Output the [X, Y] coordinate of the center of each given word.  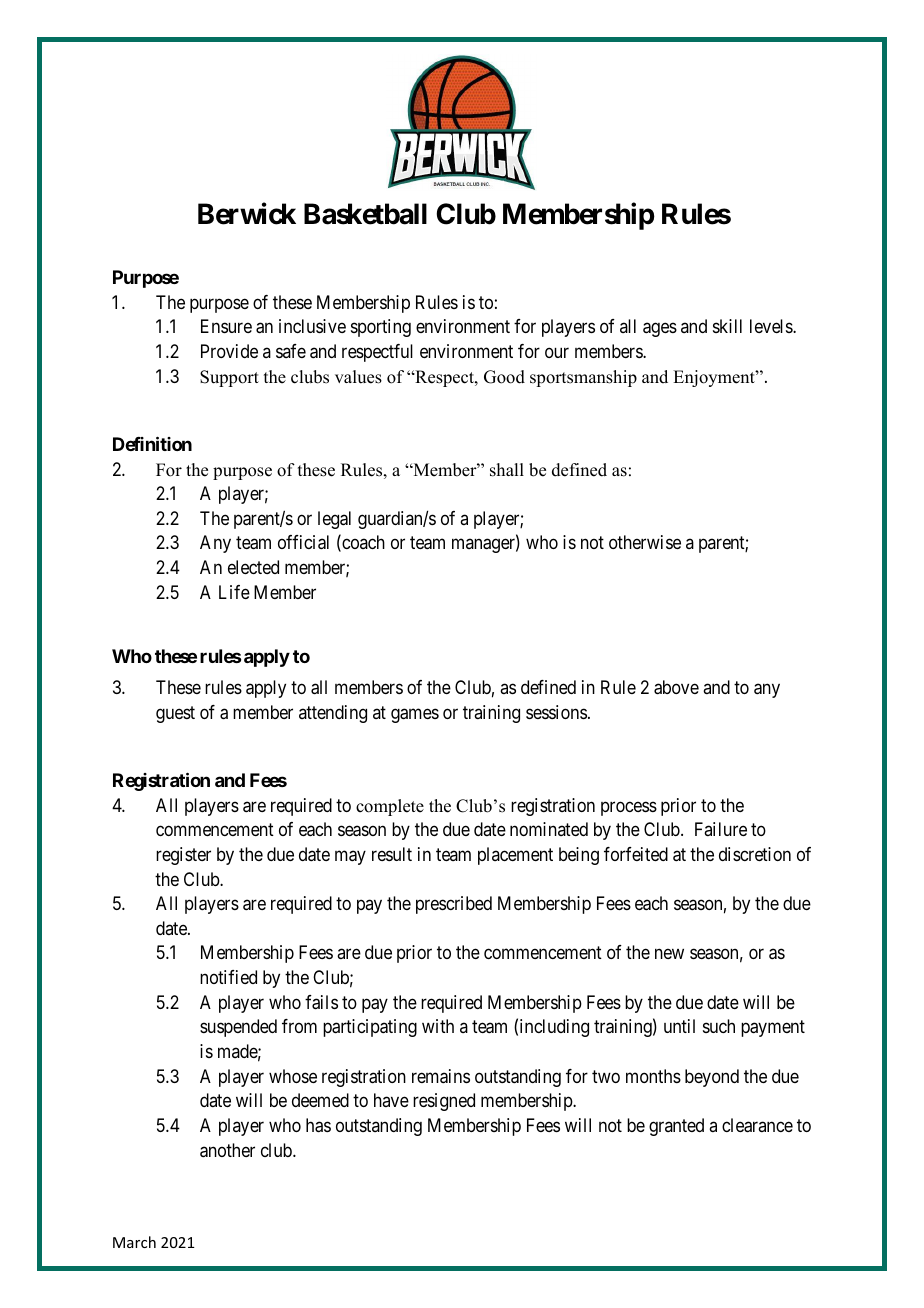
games [415, 715]
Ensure [226, 326]
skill [727, 326]
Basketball [365, 214]
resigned [444, 1102]
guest [175, 714]
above [676, 687]
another [227, 1150]
